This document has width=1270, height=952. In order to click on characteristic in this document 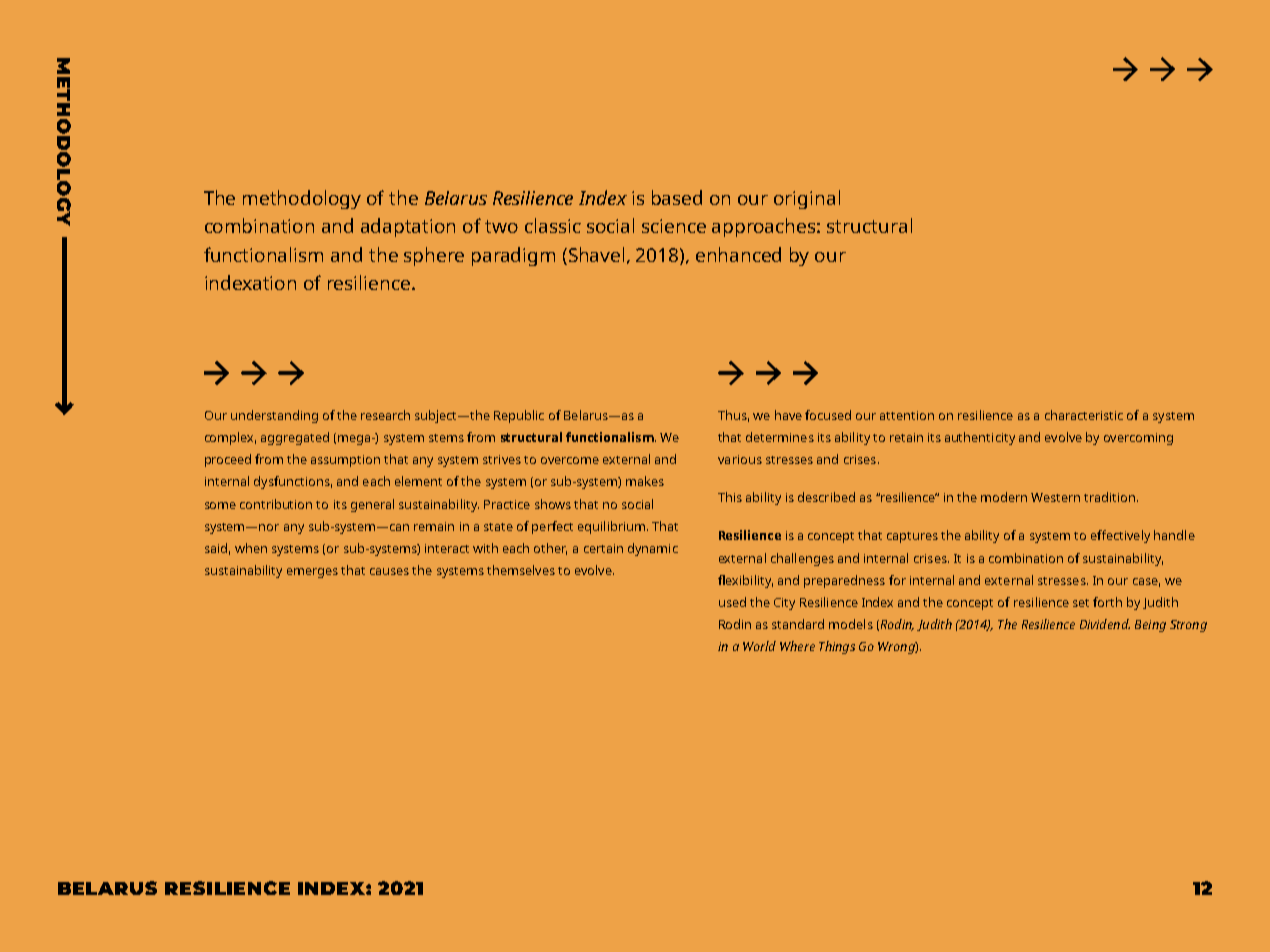, I will do `click(1084, 415)`.
